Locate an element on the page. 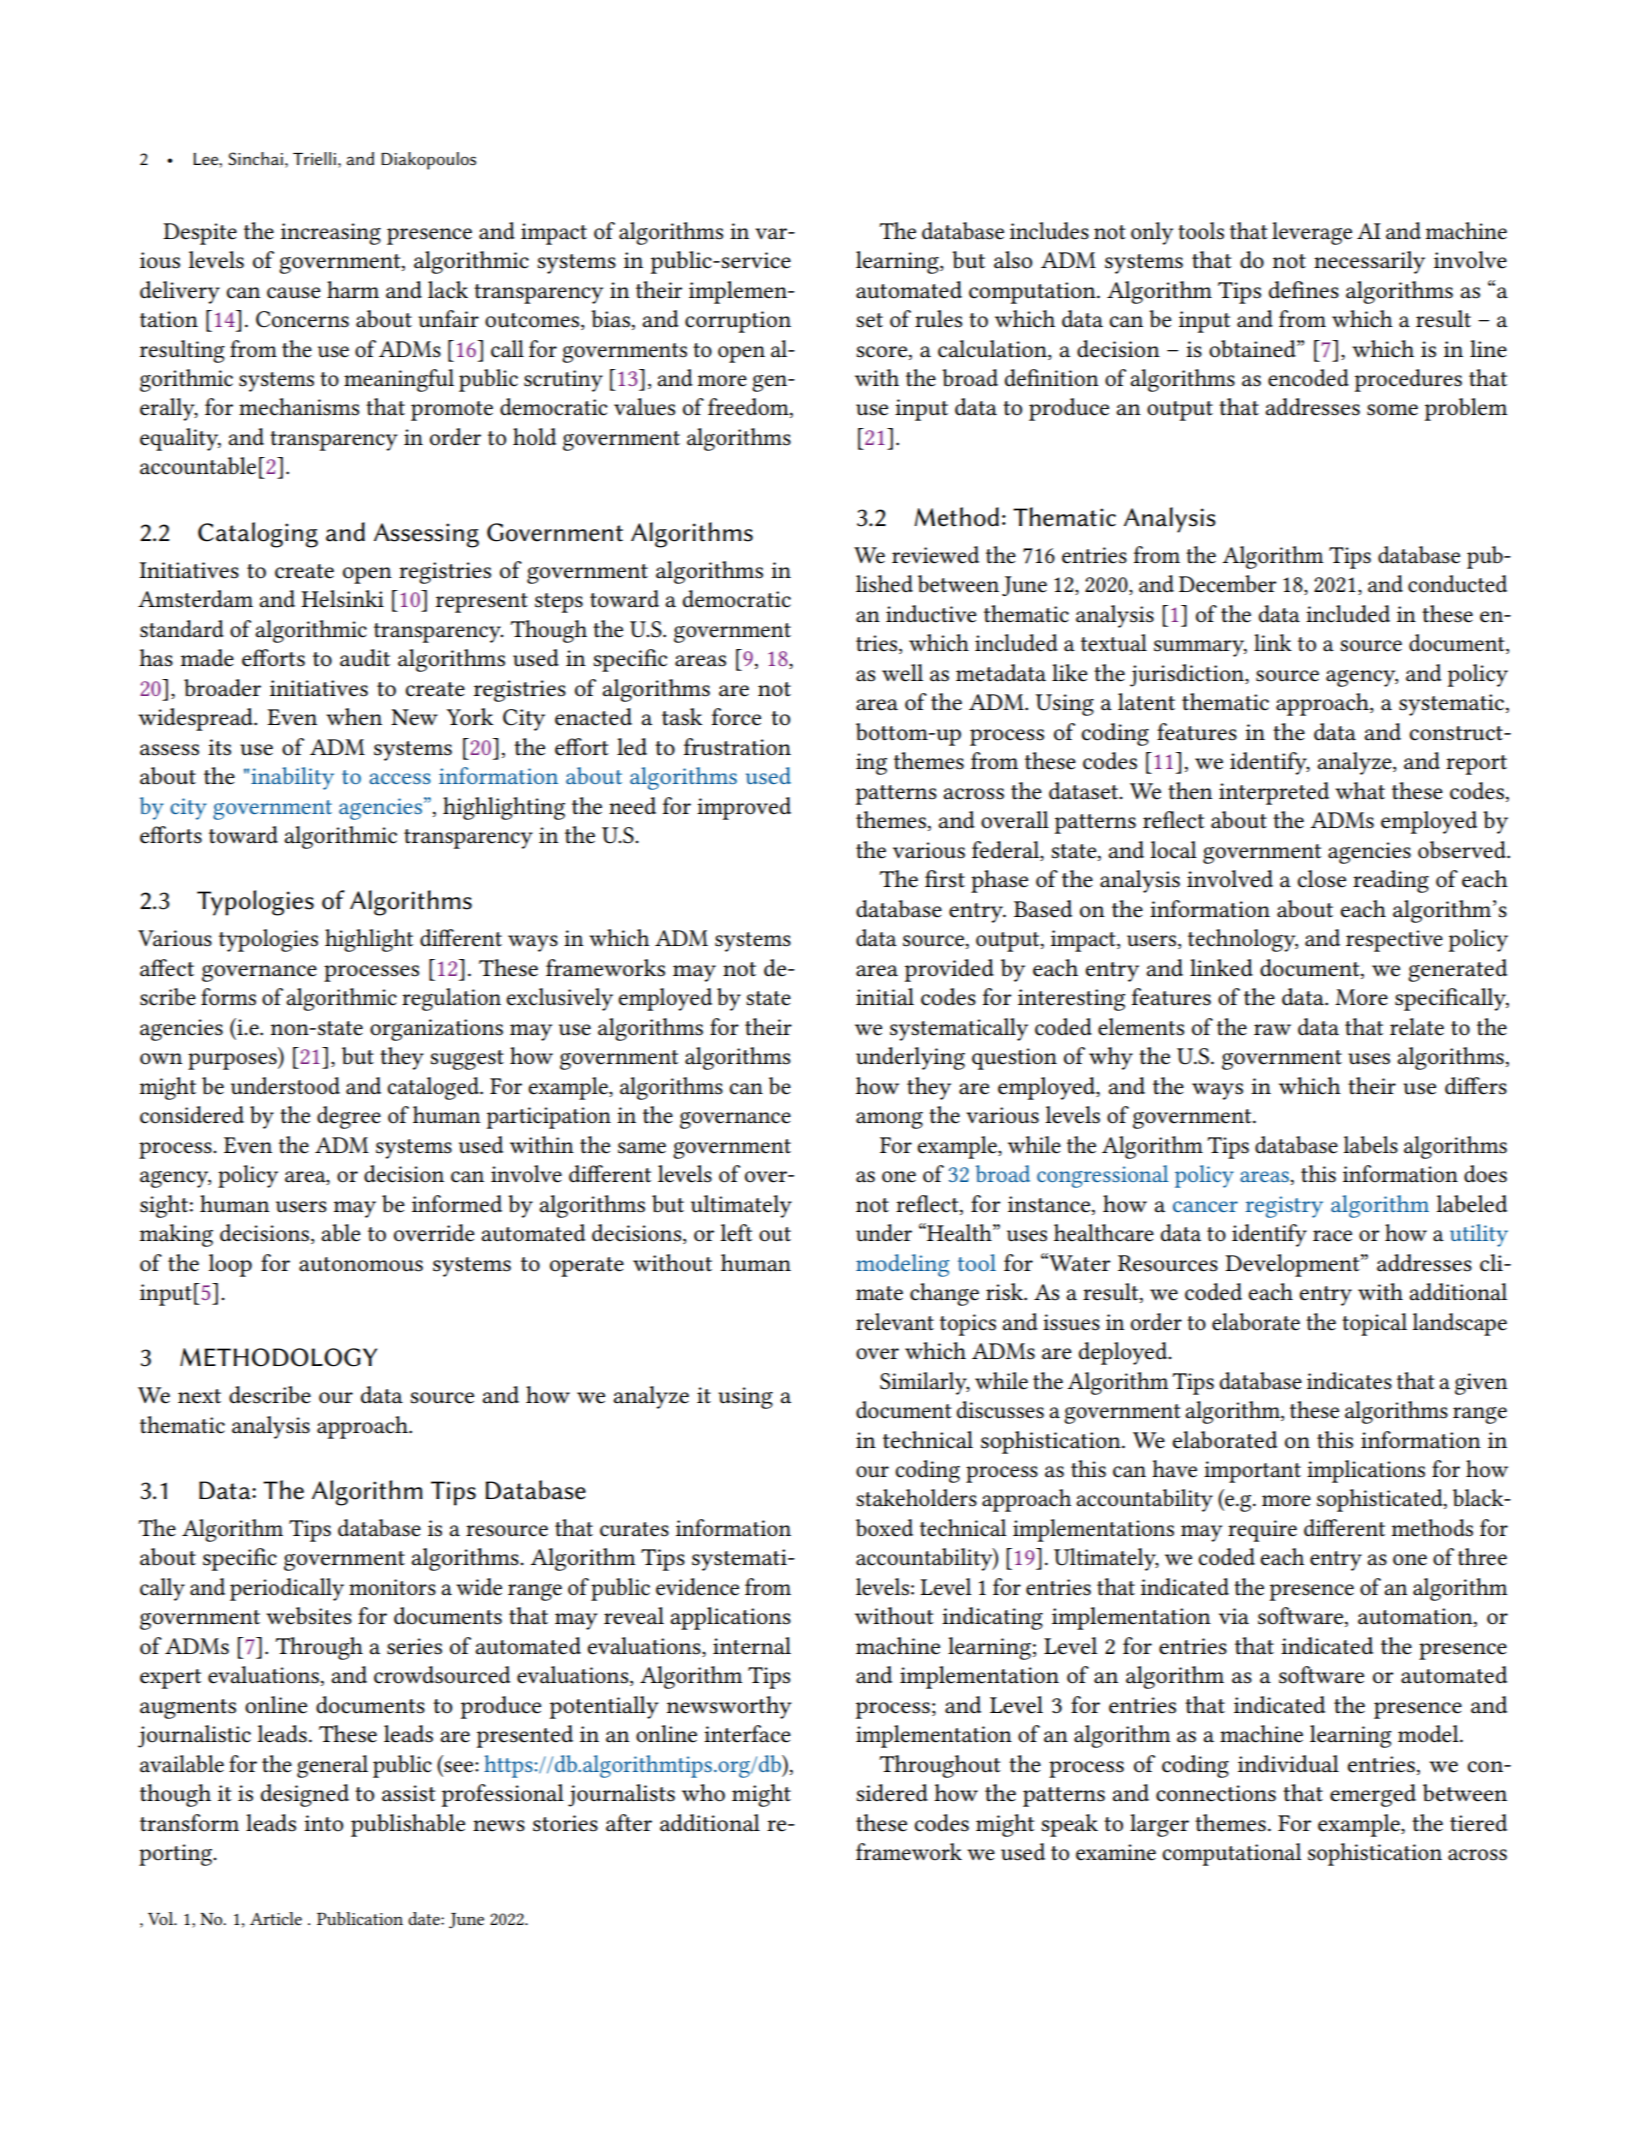  degree is located at coordinates (349, 1117).
